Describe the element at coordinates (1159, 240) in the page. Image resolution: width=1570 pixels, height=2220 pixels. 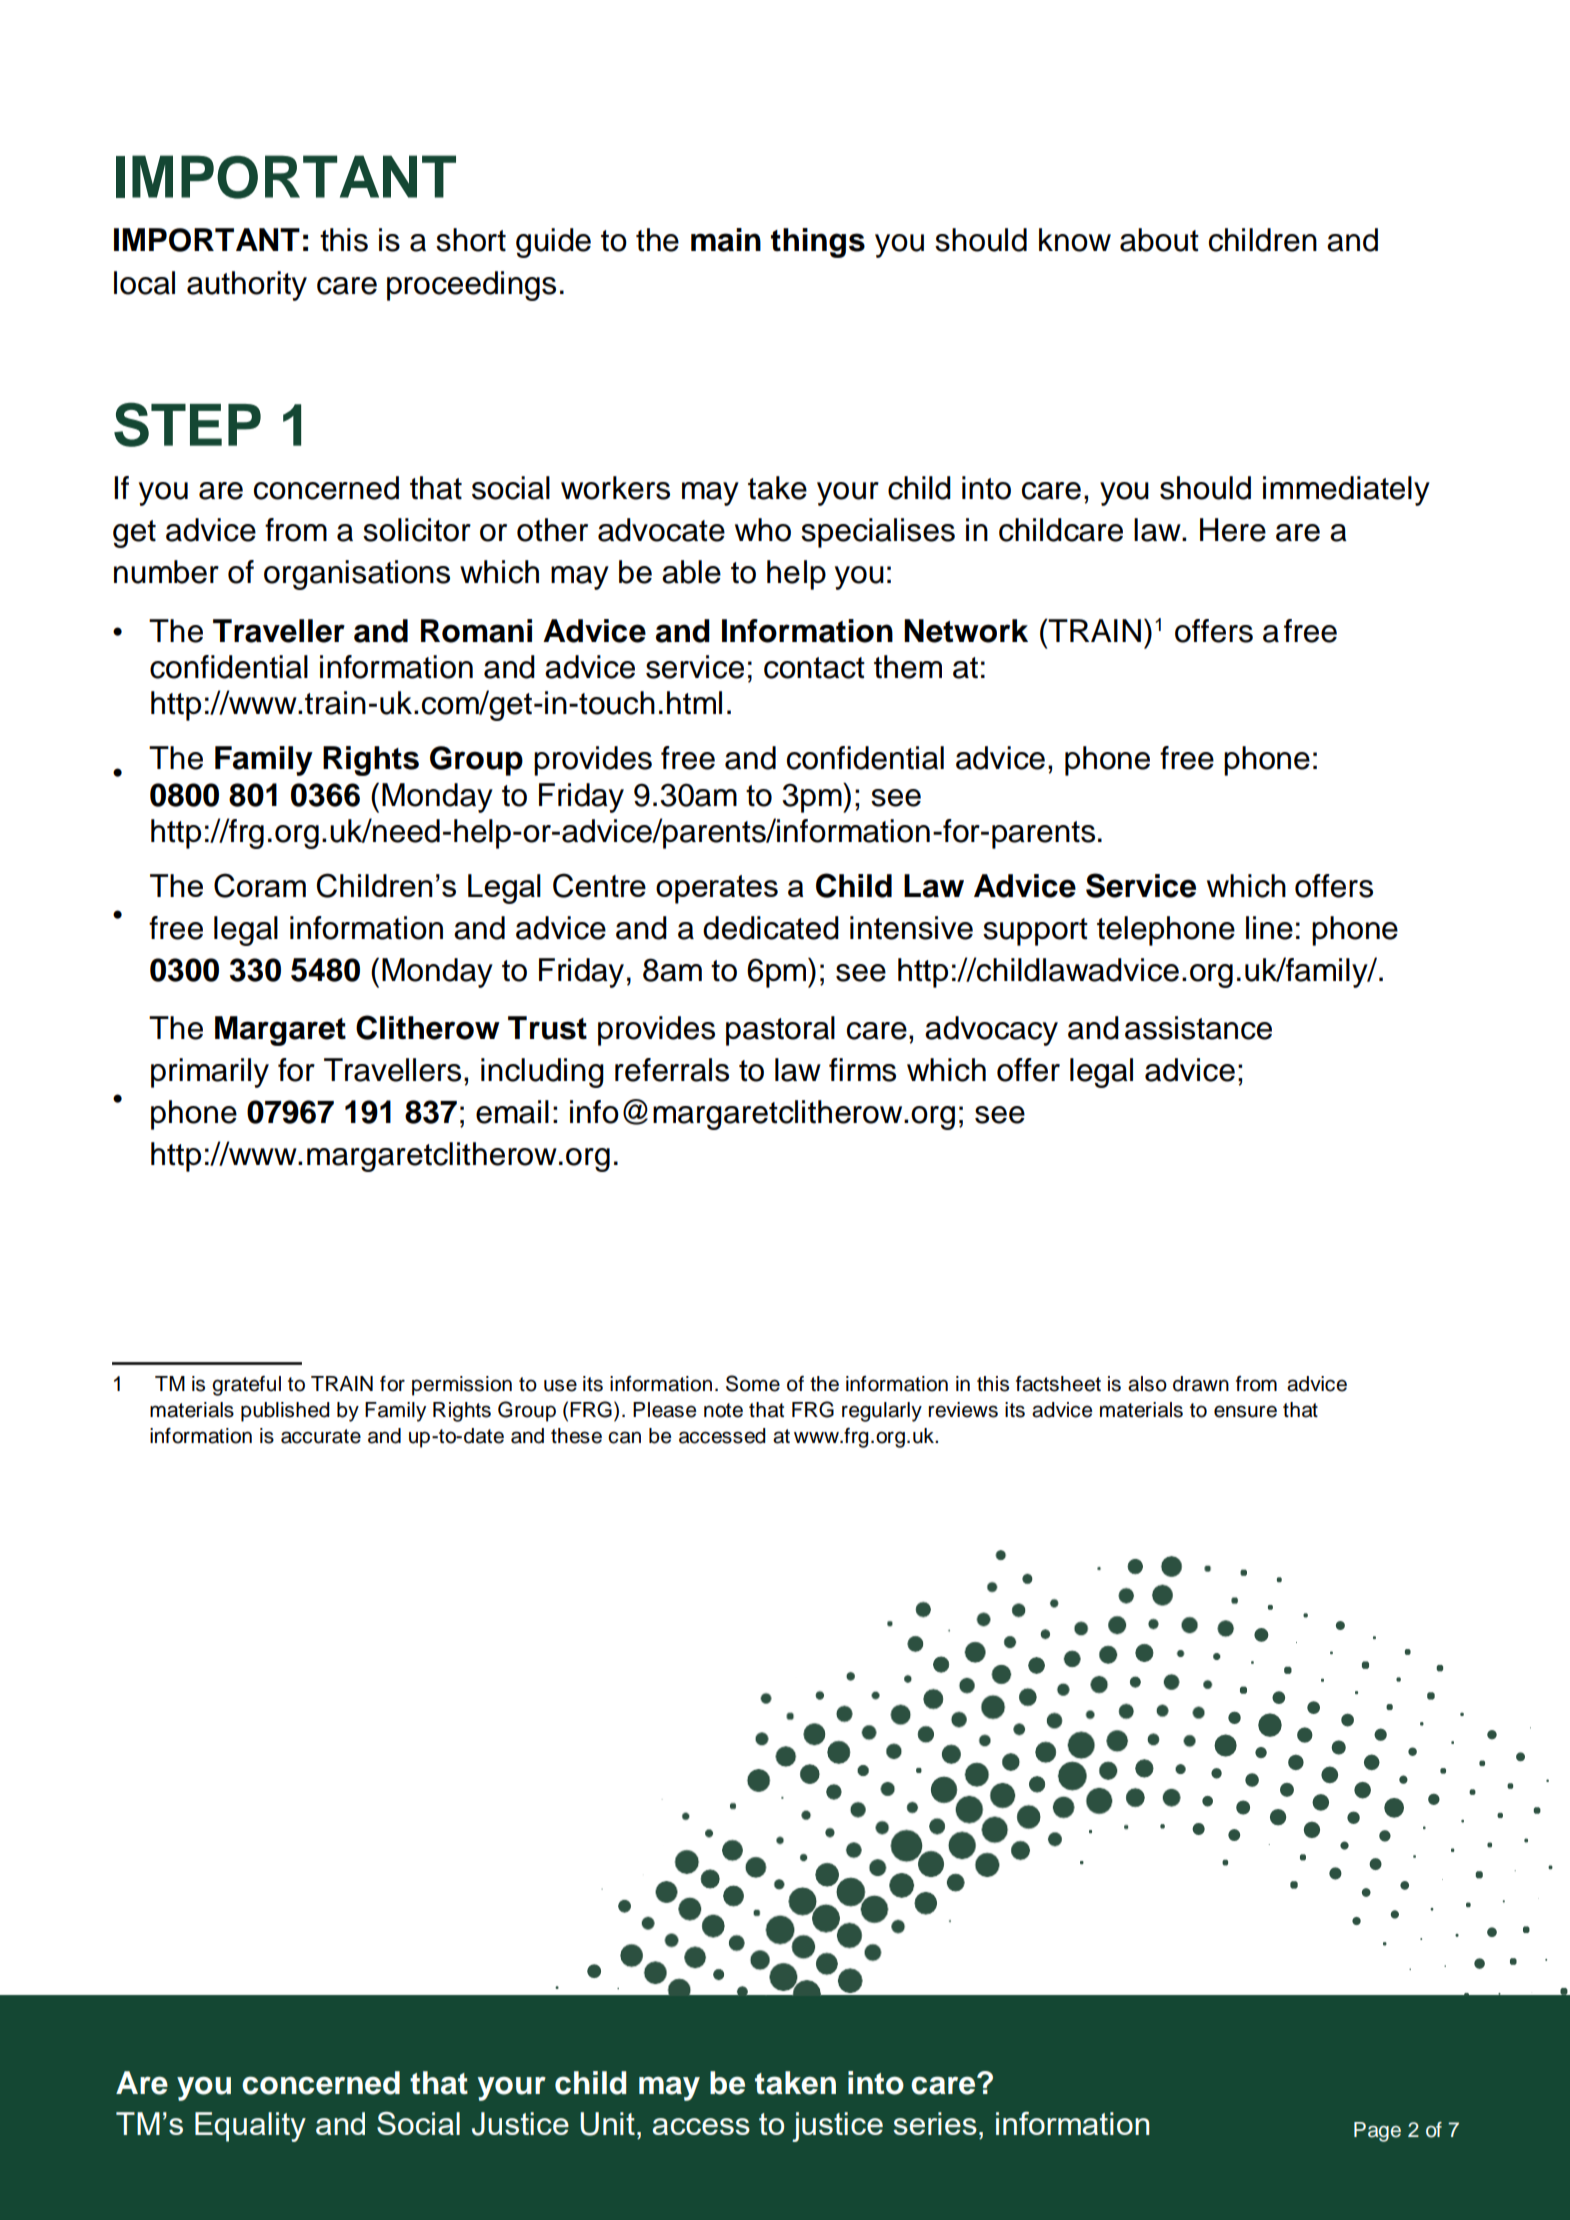
I see `about` at that location.
